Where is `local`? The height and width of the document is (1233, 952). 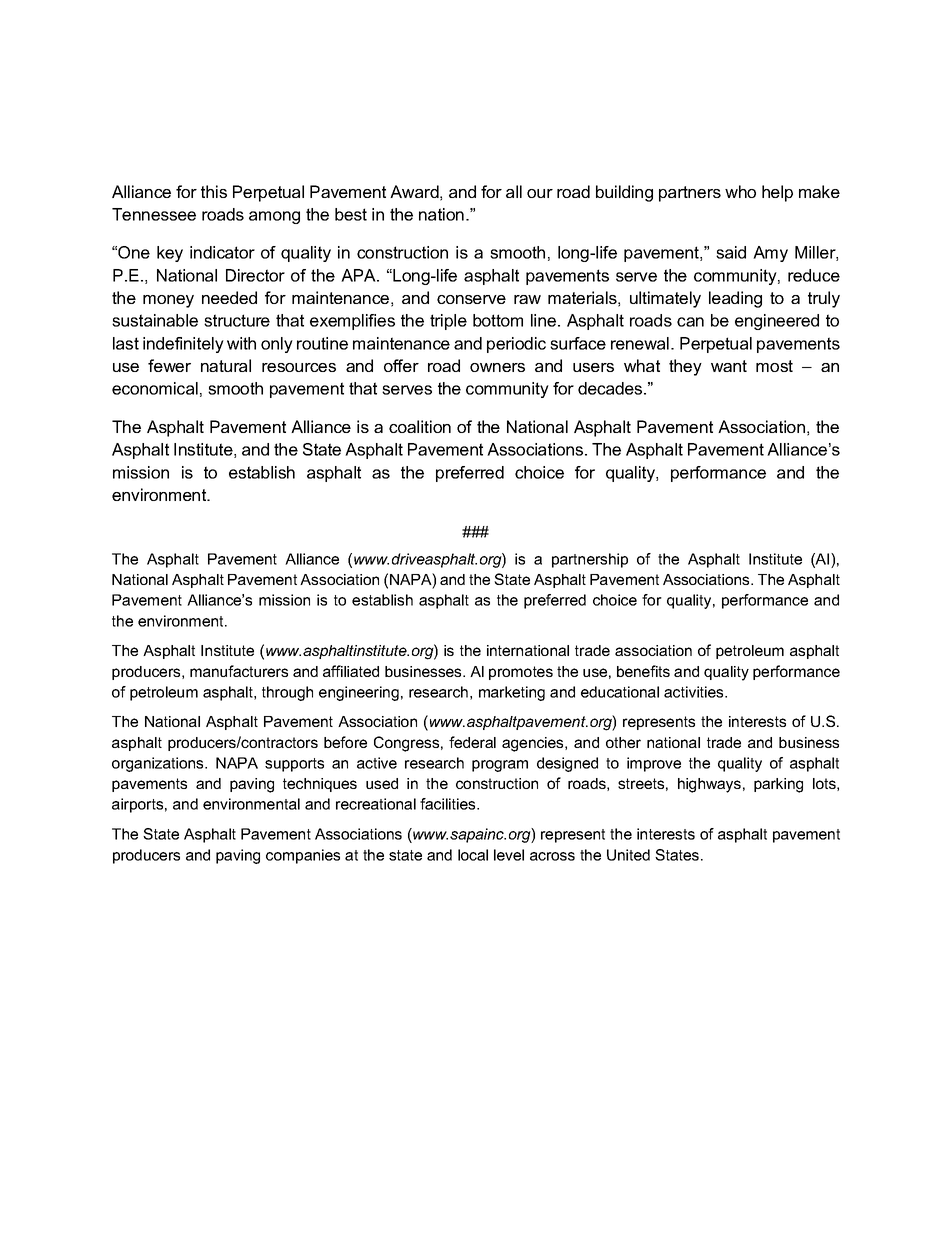
local is located at coordinates (473, 855).
